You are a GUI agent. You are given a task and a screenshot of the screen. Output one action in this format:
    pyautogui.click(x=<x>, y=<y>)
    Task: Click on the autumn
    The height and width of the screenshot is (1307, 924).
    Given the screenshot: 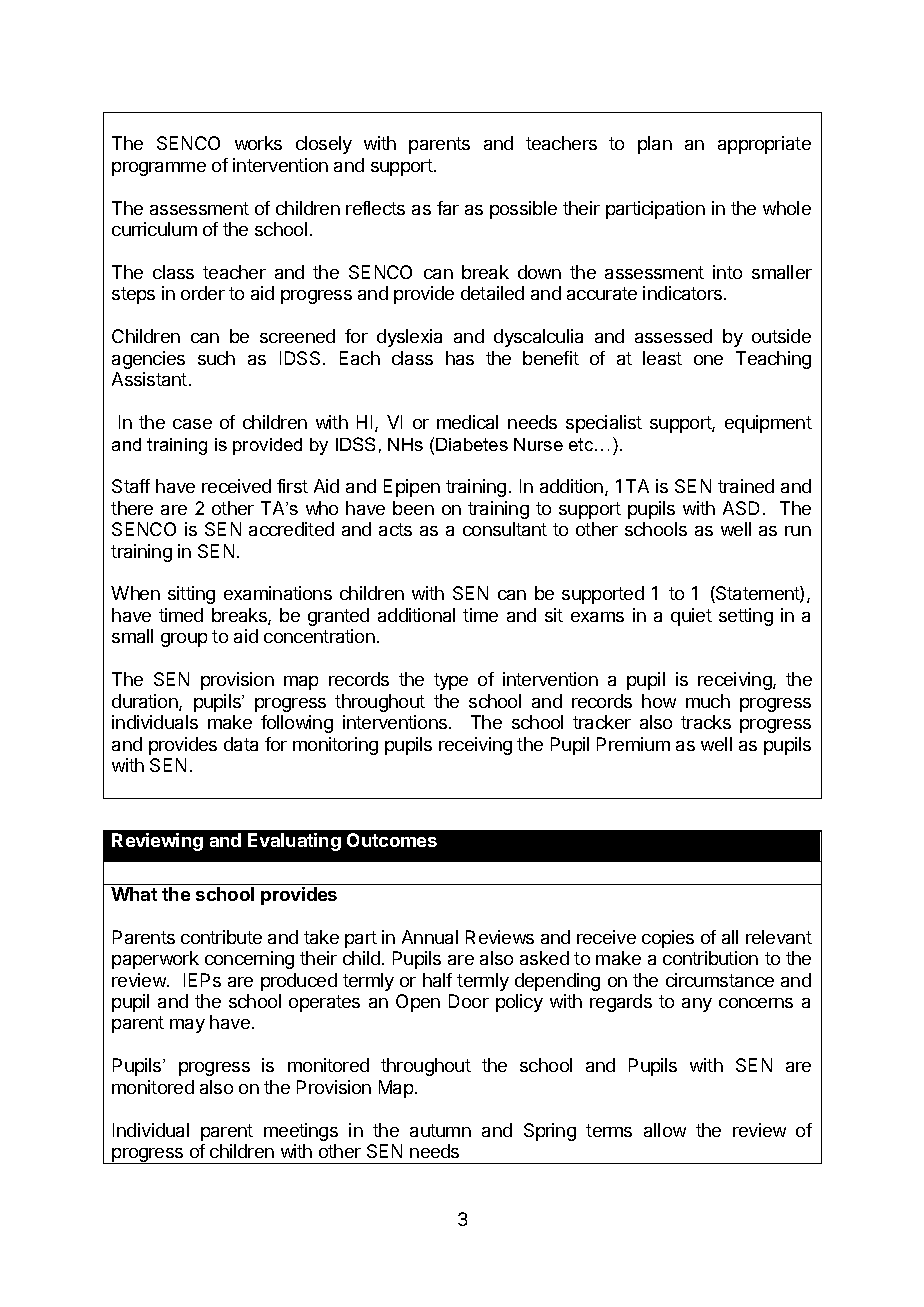 What is the action you would take?
    pyautogui.click(x=440, y=1130)
